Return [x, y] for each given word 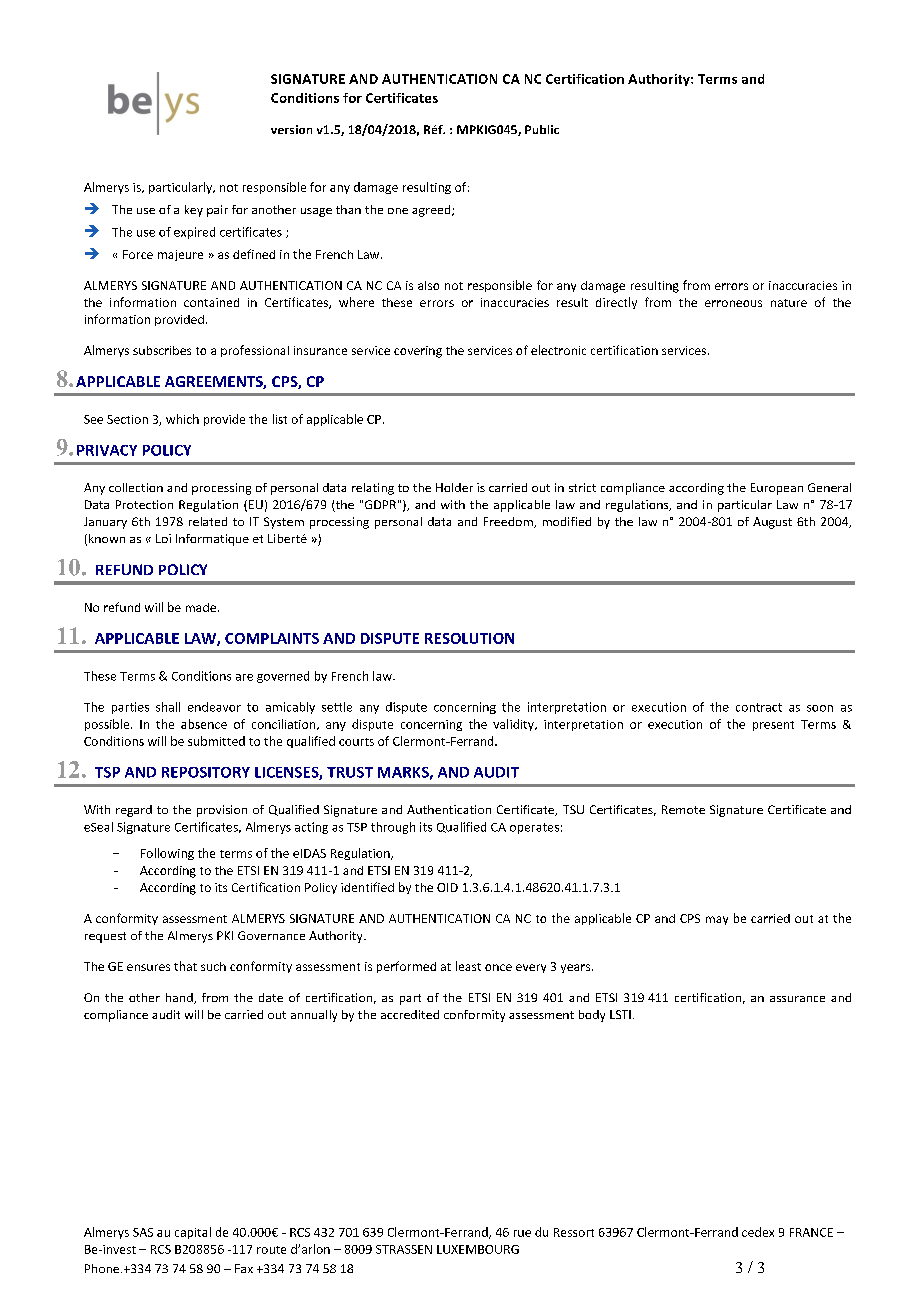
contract [759, 707]
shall [168, 707]
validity [514, 725]
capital [193, 1233]
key [194, 211]
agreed [432, 211]
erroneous [733, 303]
